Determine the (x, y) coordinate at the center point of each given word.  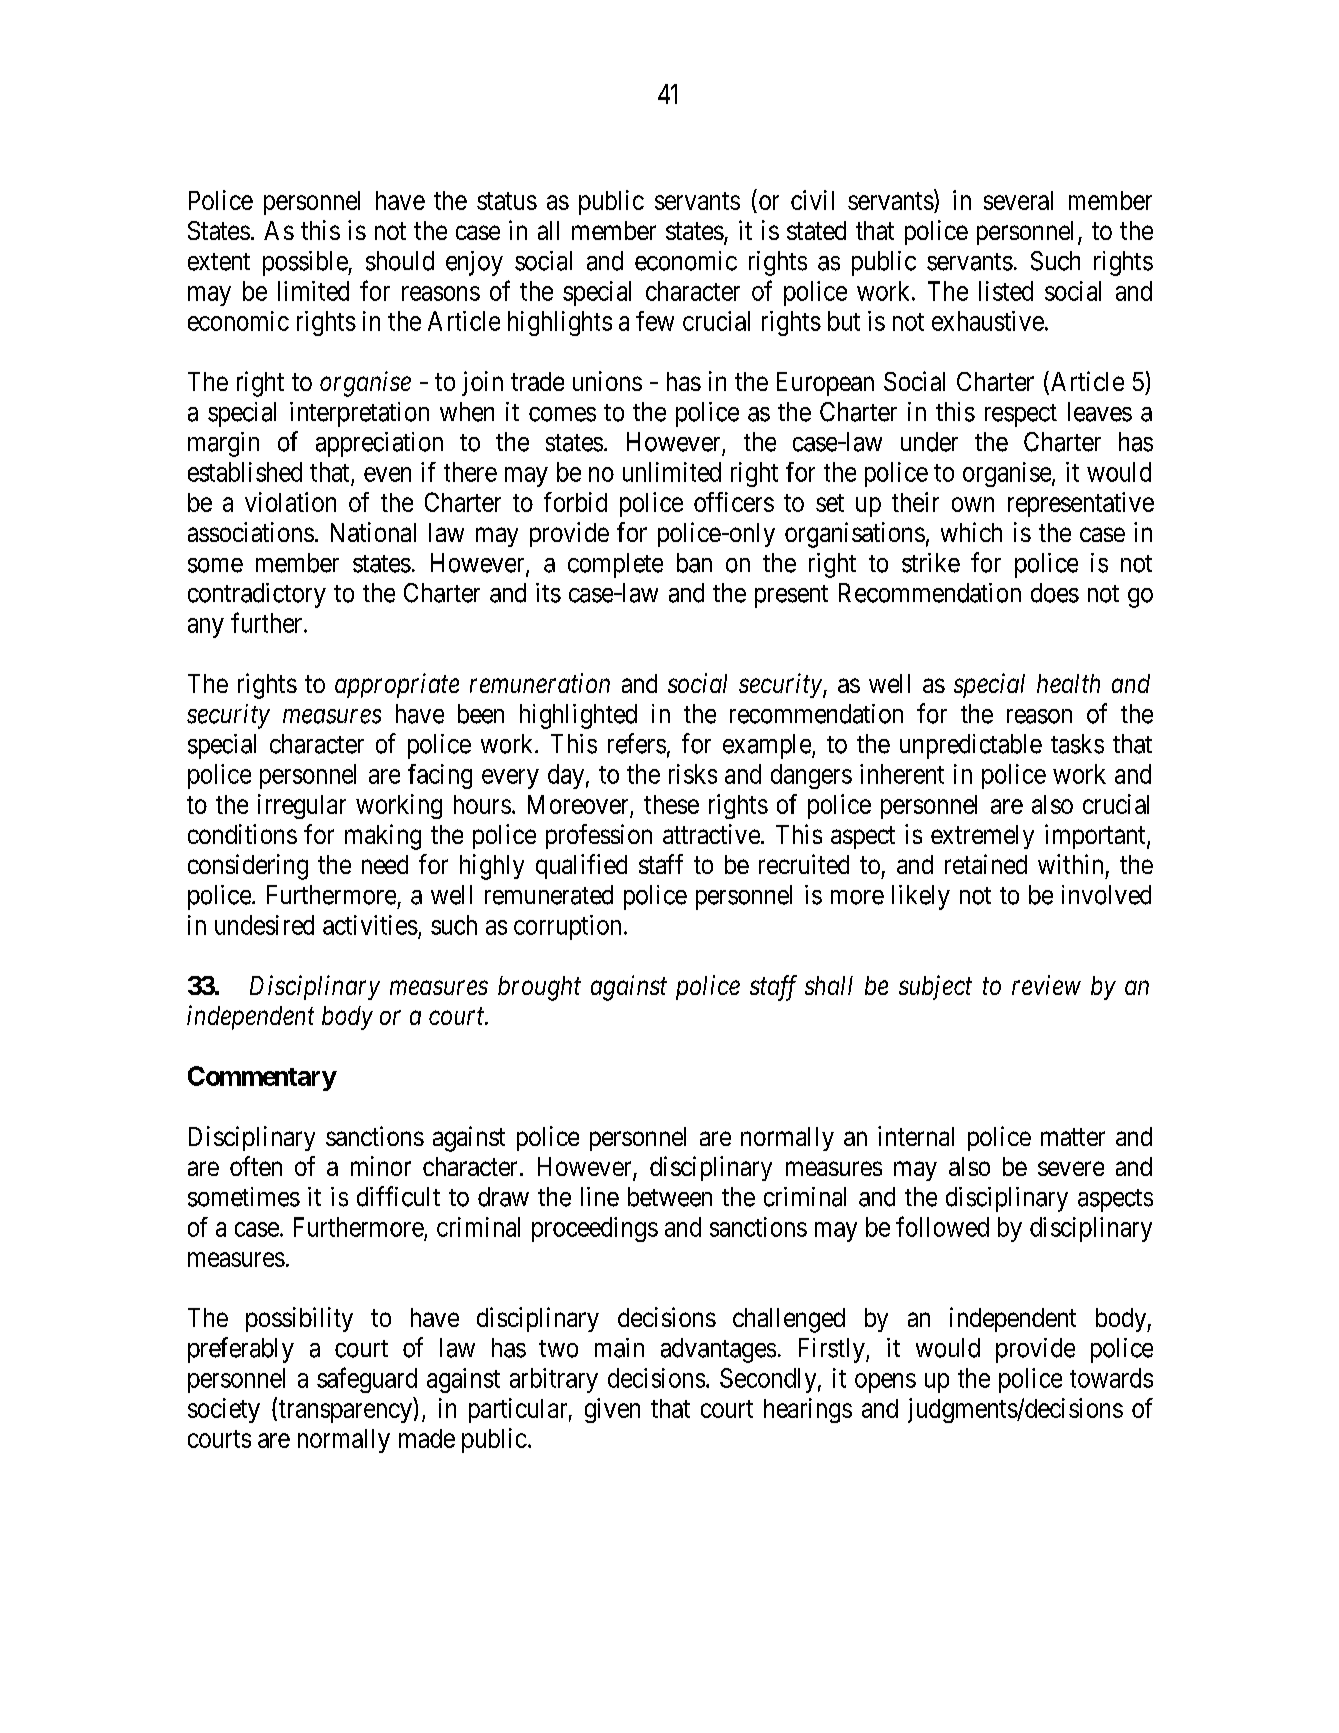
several (1018, 200)
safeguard (367, 1380)
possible (306, 263)
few (655, 321)
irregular (302, 806)
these (671, 804)
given (612, 1410)
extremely (982, 837)
